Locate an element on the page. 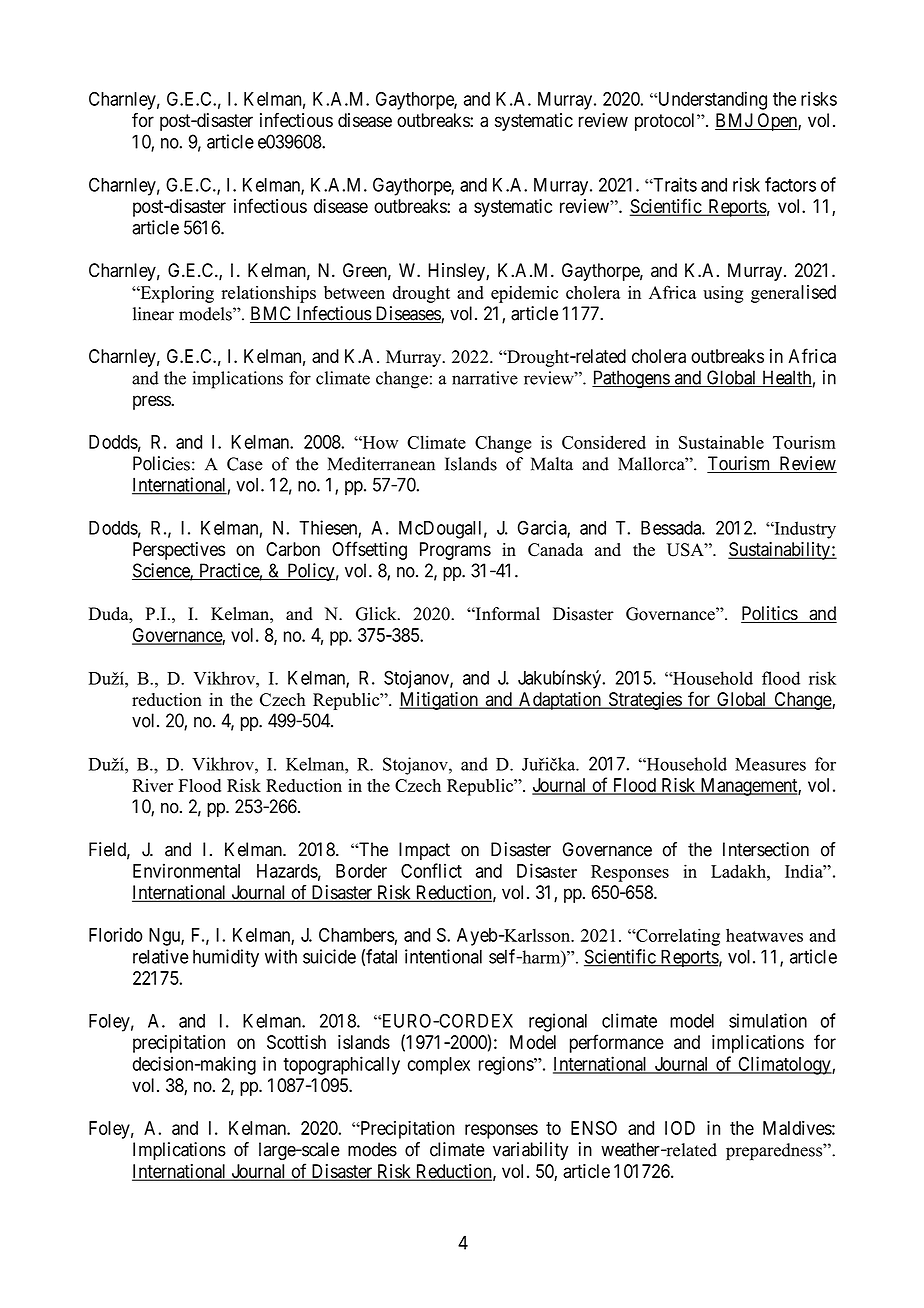 This document has height=1308, width=924. Mitigation is located at coordinates (439, 701).
